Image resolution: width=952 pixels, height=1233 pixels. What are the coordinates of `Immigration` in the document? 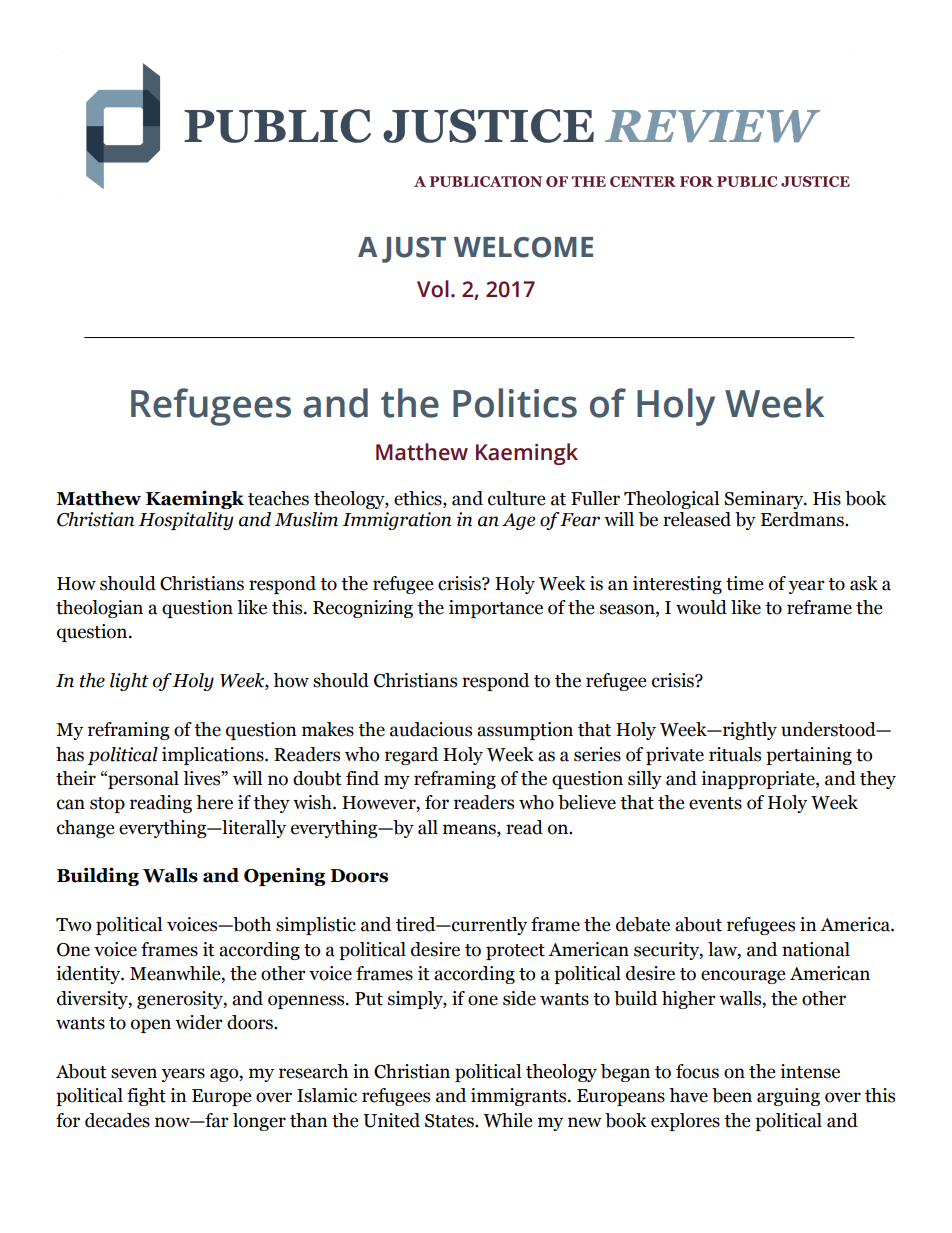 It's located at (396, 521).
